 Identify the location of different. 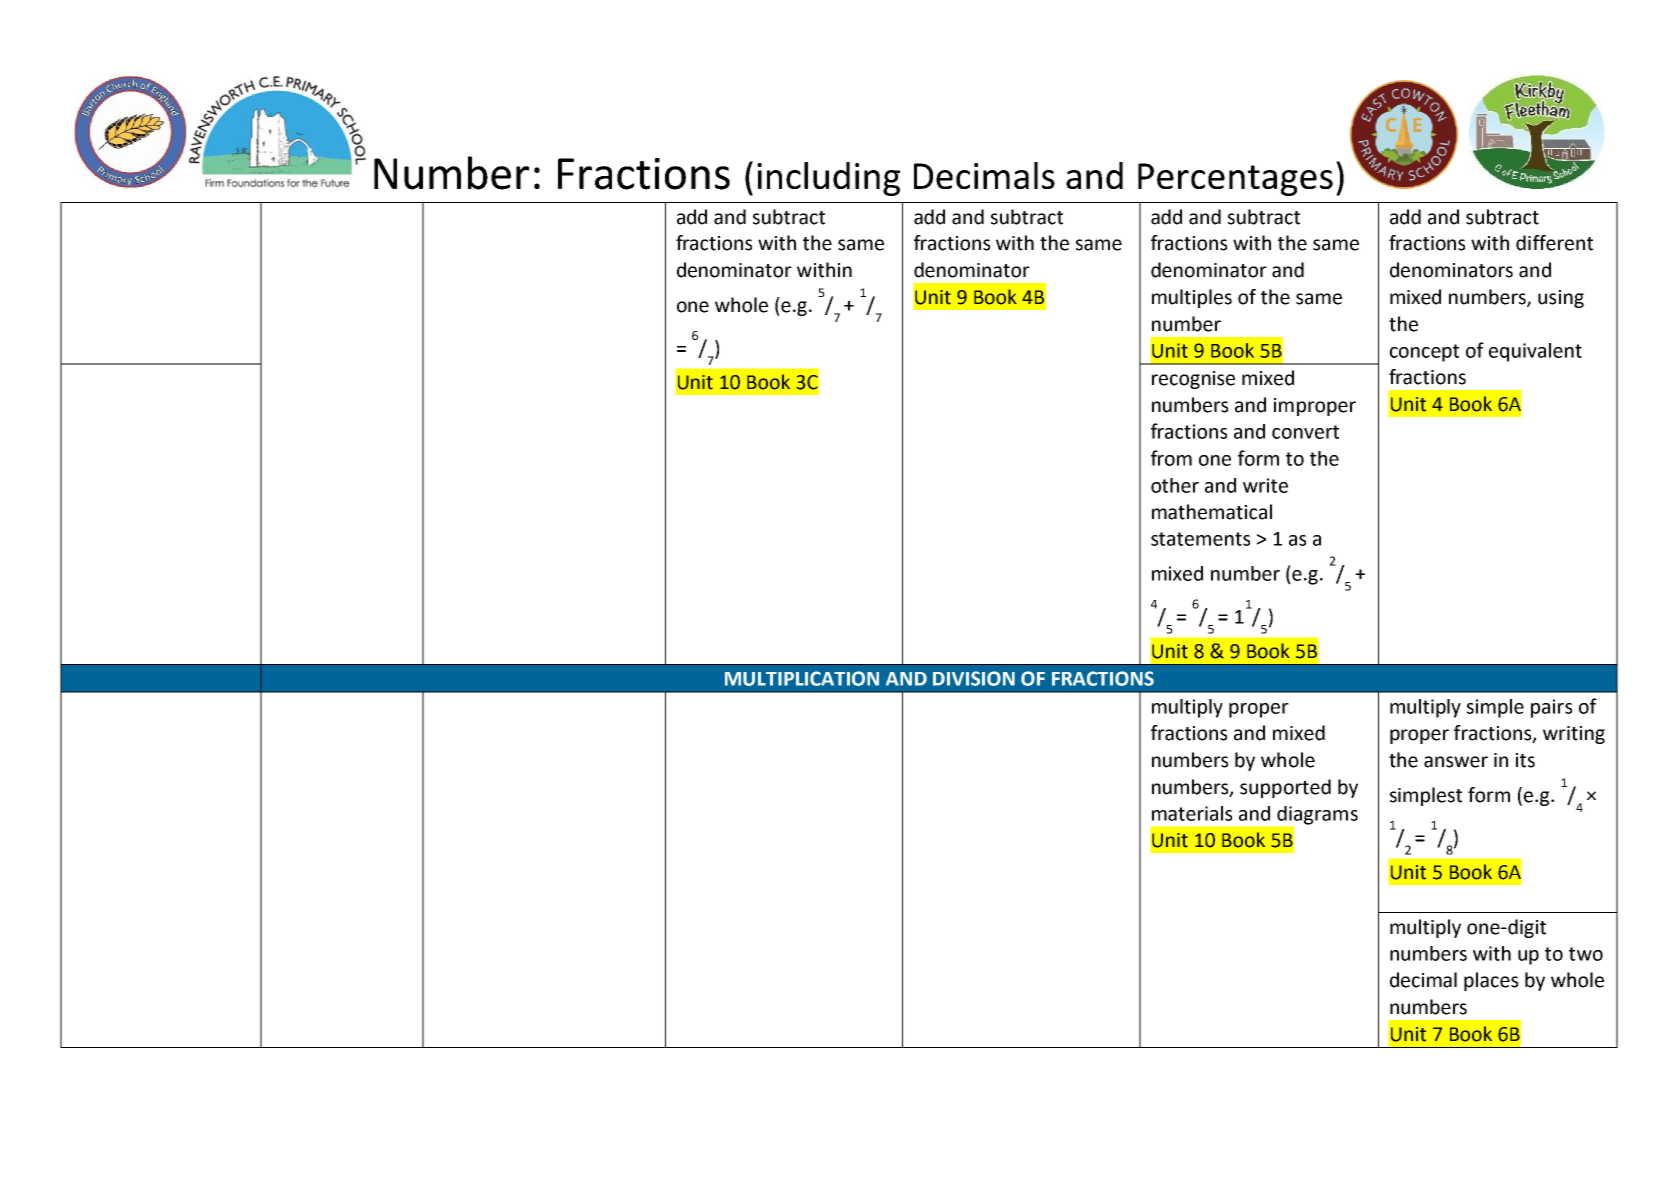
(1554, 243).
